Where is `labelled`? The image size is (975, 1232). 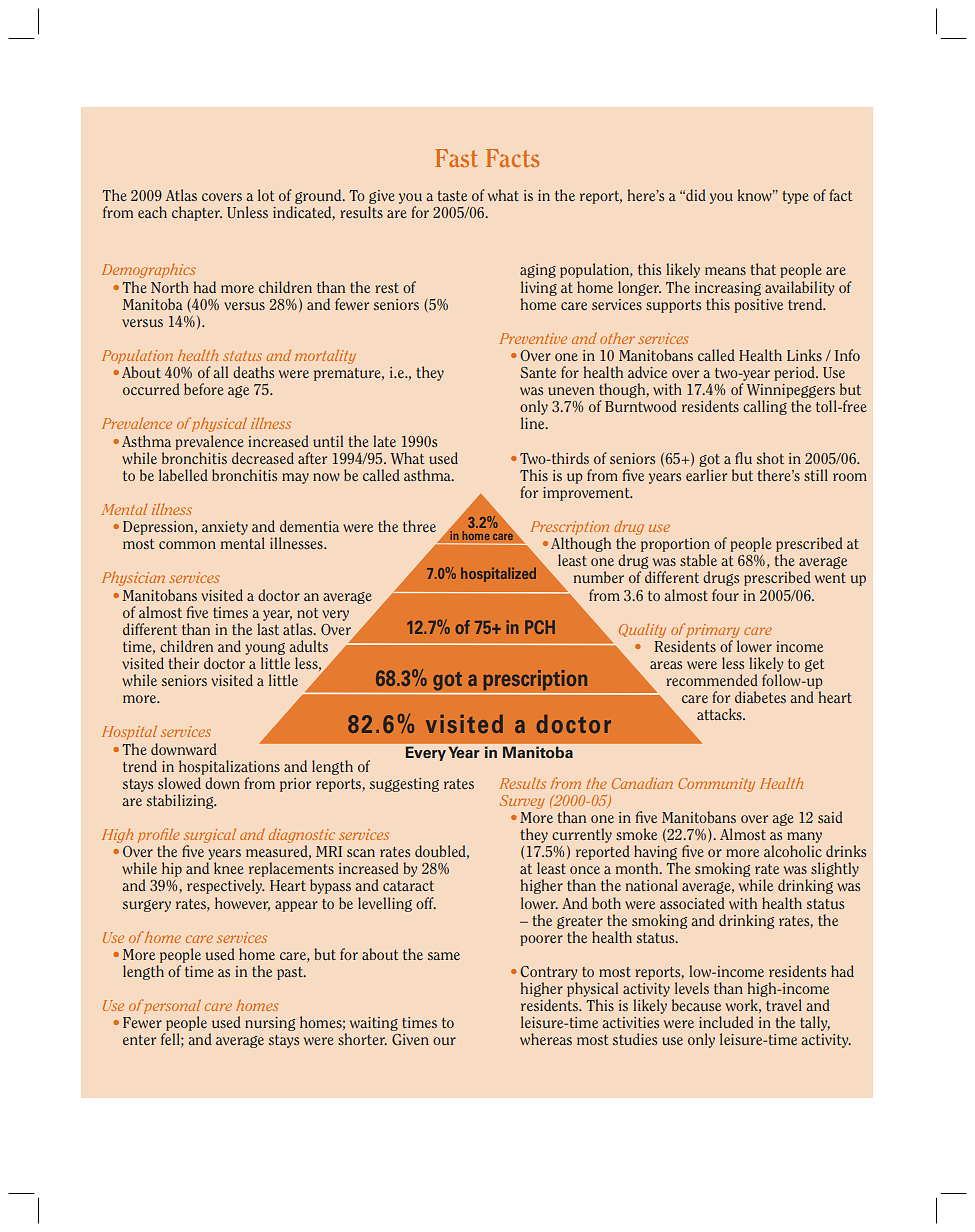 labelled is located at coordinates (183, 475).
